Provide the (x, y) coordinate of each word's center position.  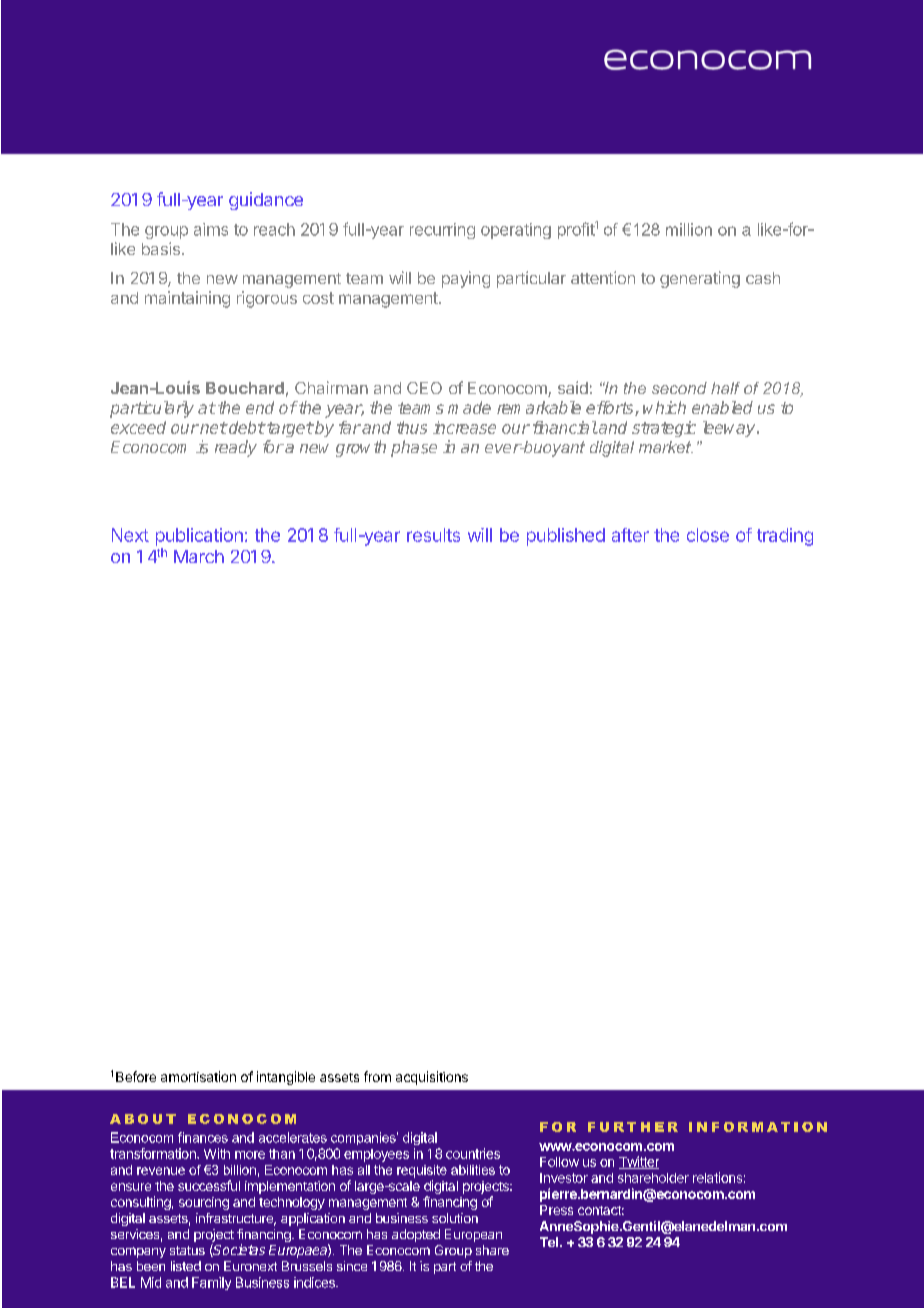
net (212, 428)
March (199, 556)
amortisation (198, 1076)
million (689, 229)
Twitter (639, 1162)
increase (464, 427)
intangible (286, 1078)
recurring (442, 231)
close (708, 535)
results (433, 535)
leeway (730, 429)
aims (211, 229)
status (187, 1250)
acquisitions (432, 1078)
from (377, 1076)
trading (785, 537)
